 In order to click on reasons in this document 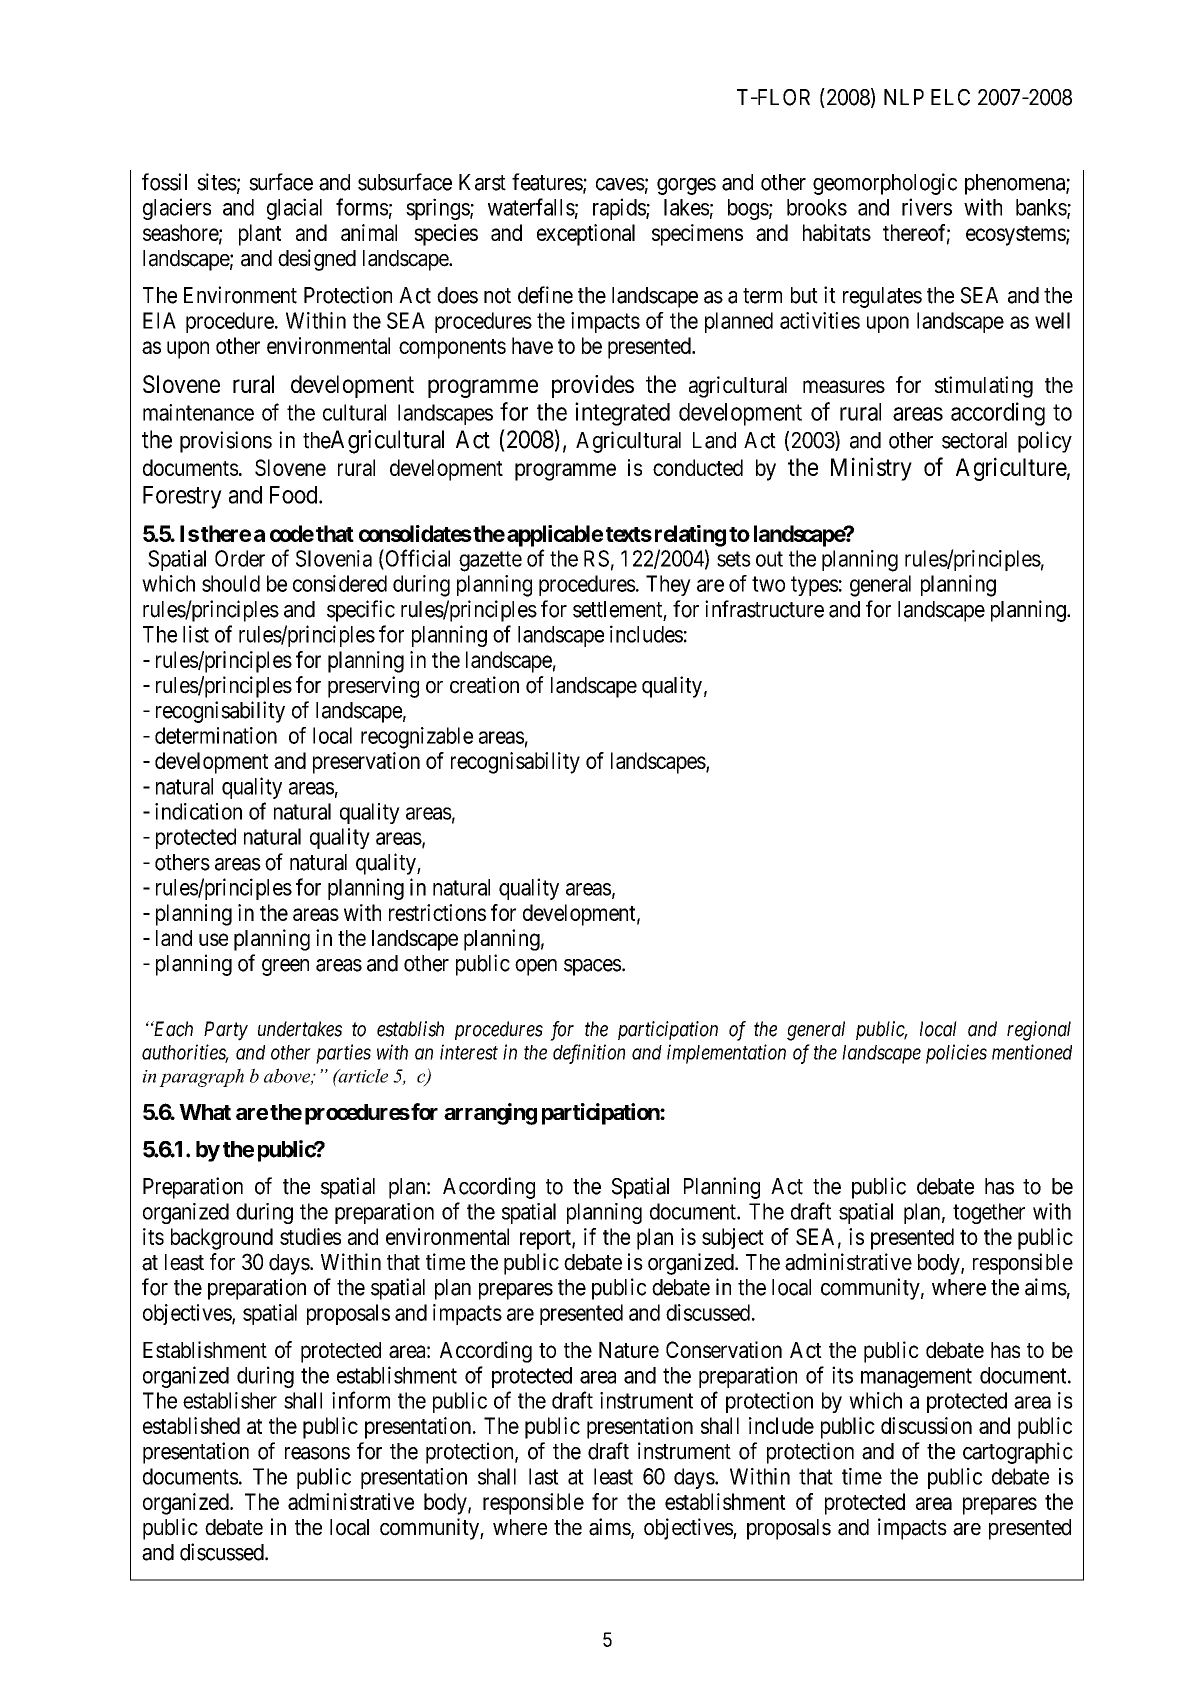, I will do `click(317, 1453)`.
